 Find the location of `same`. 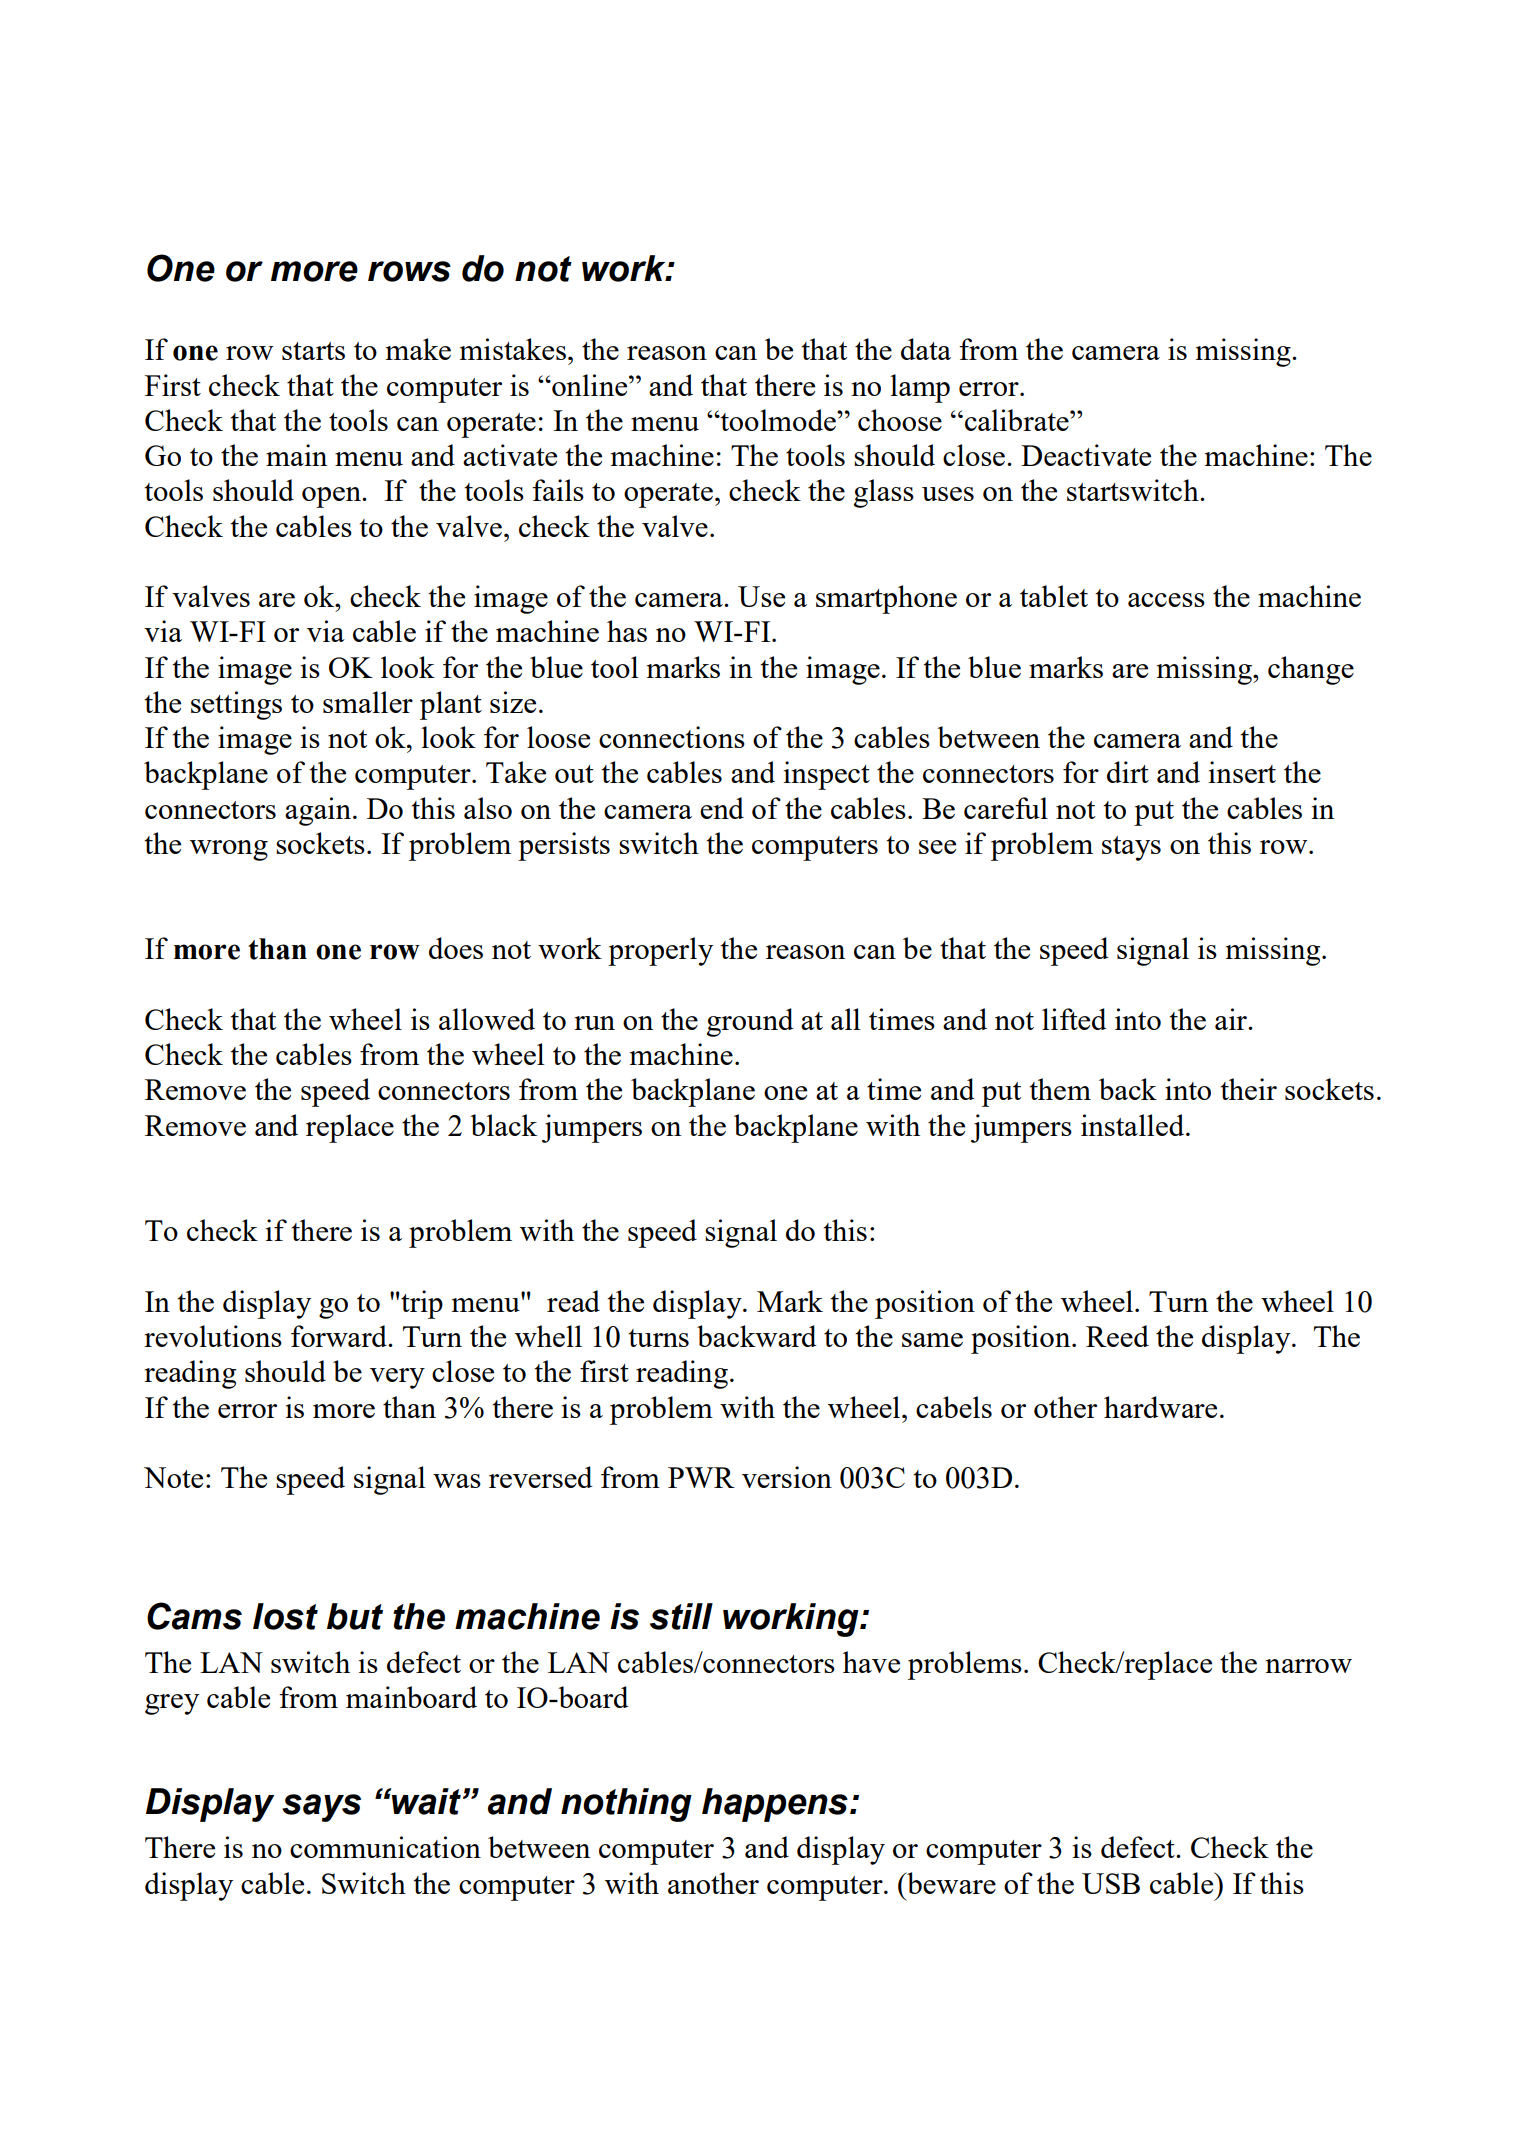

same is located at coordinates (932, 1340).
